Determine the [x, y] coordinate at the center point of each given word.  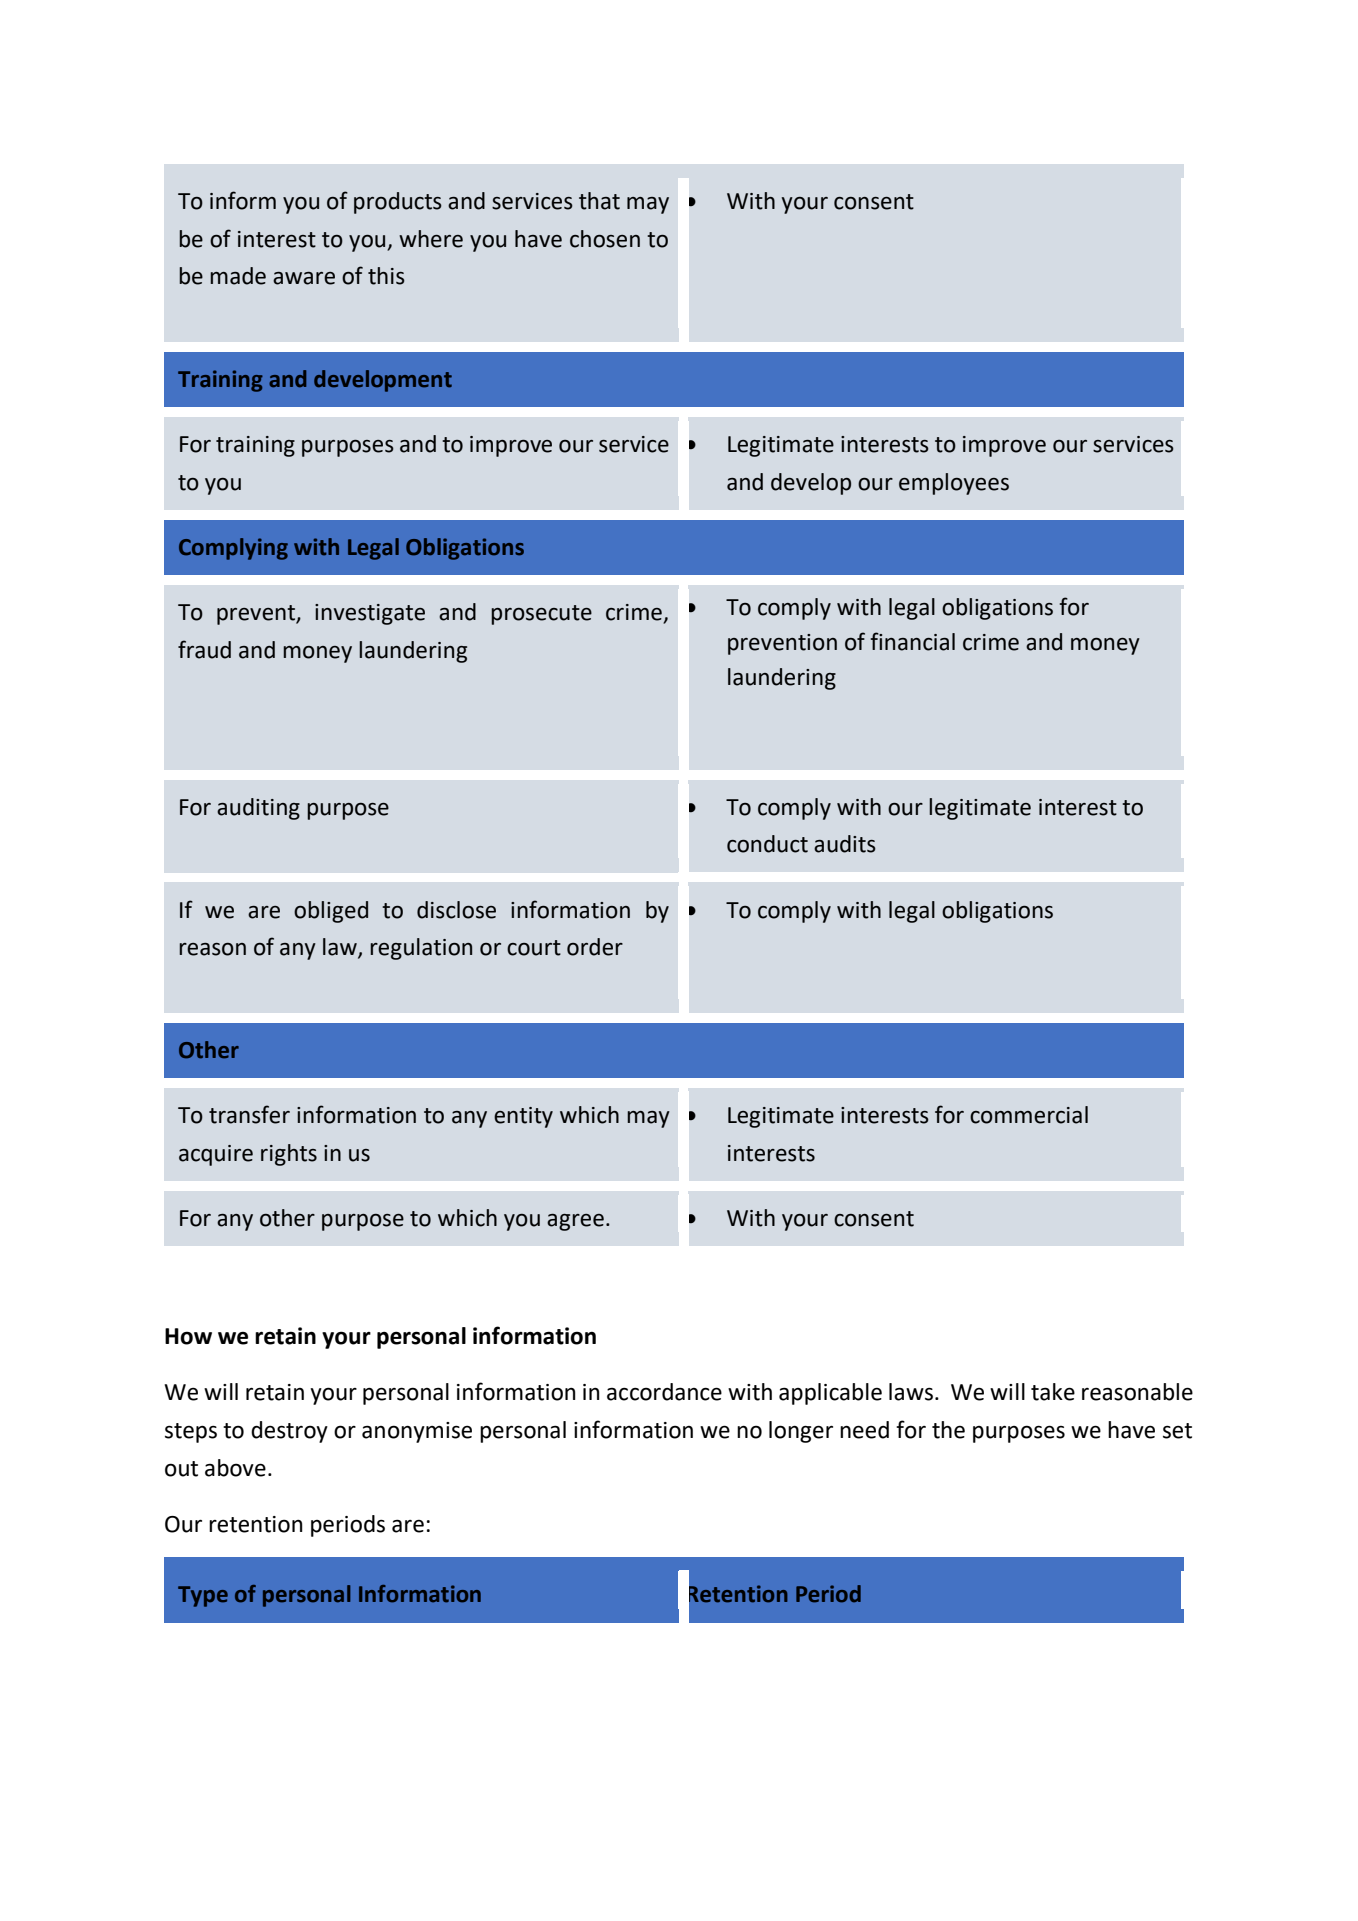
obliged [331, 912]
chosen [605, 239]
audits [845, 844]
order [595, 947]
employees [954, 484]
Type [203, 1596]
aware [304, 278]
